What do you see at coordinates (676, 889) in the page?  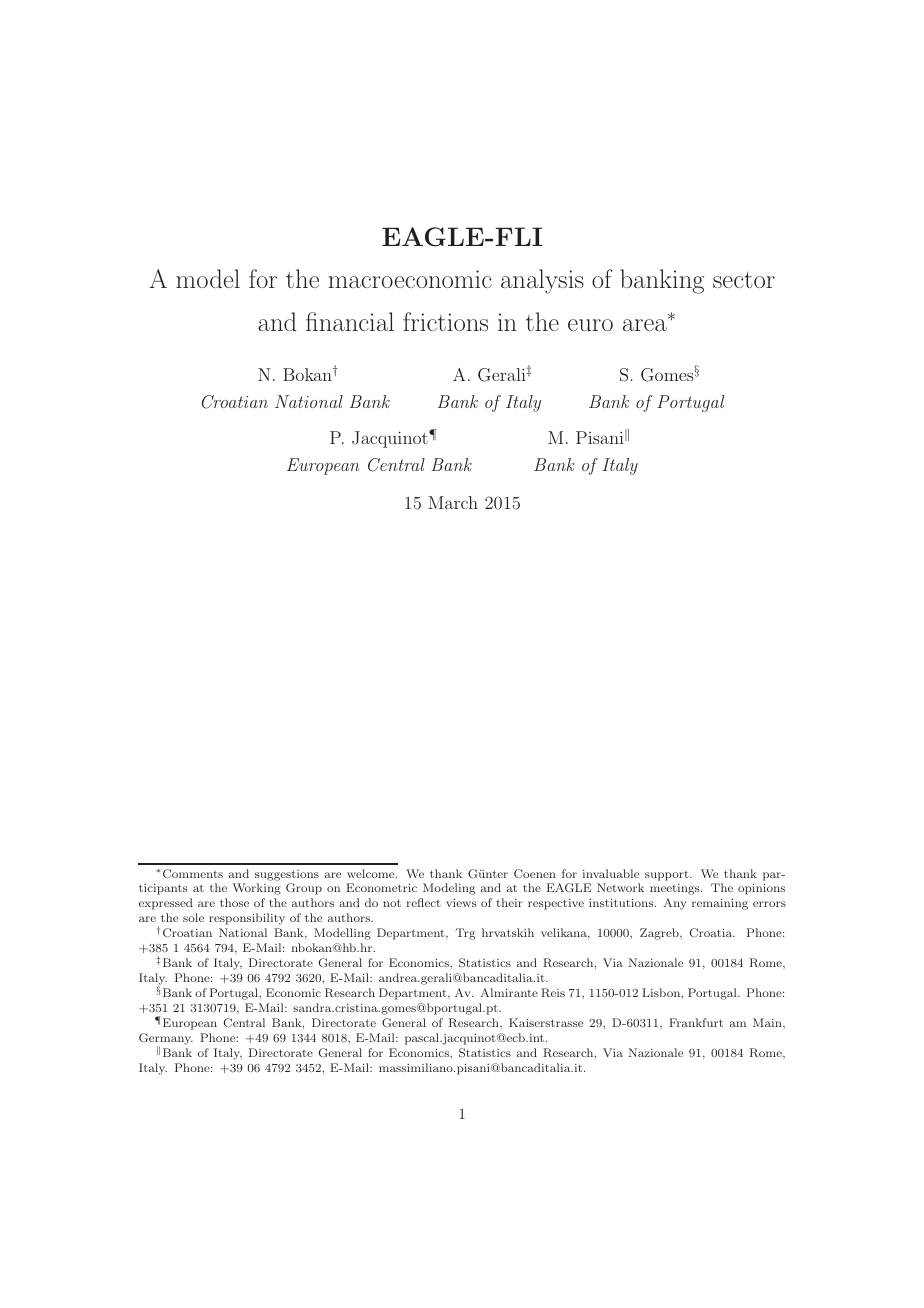 I see `meetings` at bounding box center [676, 889].
